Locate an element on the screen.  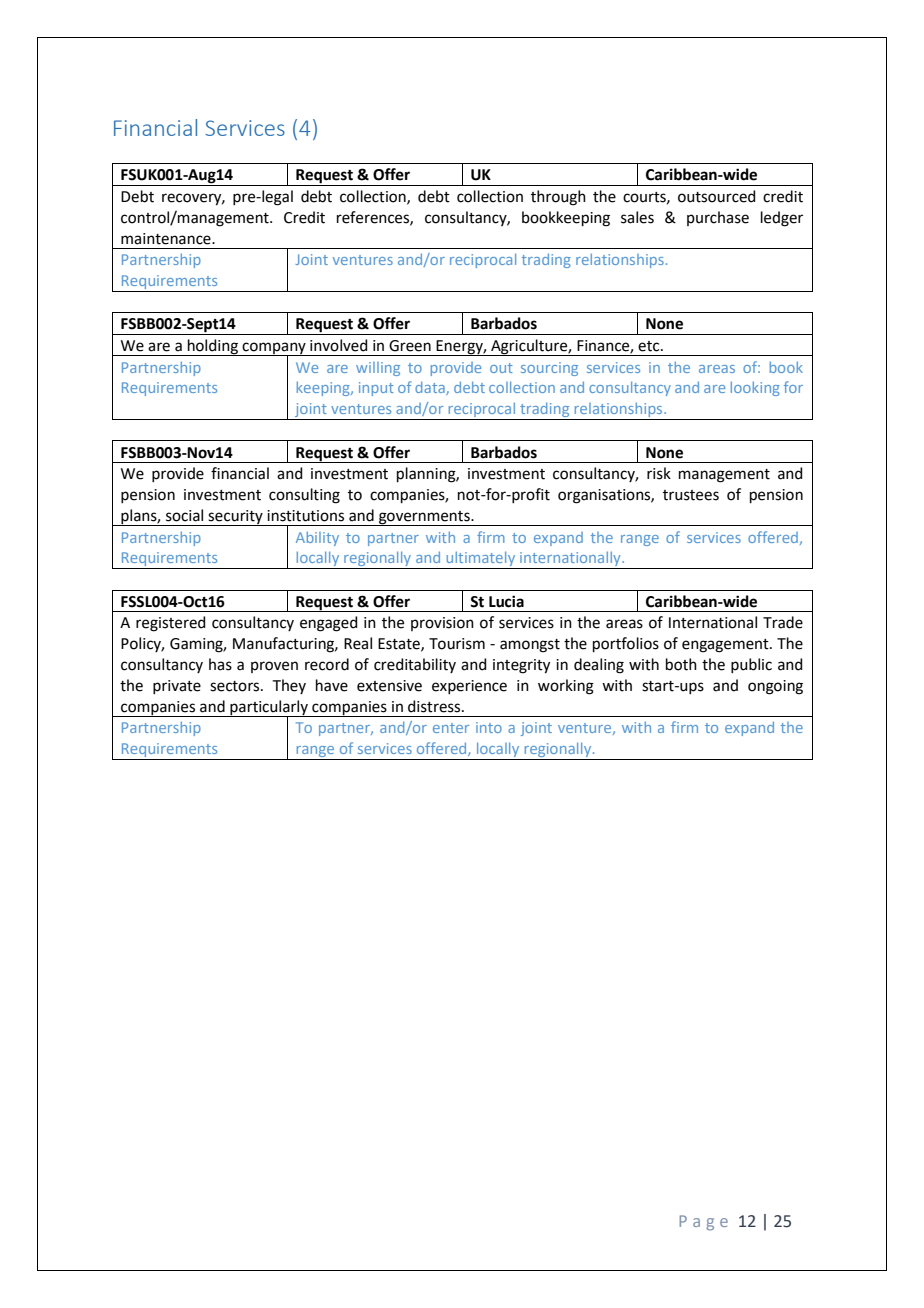
maintenance is located at coordinates (167, 239).
